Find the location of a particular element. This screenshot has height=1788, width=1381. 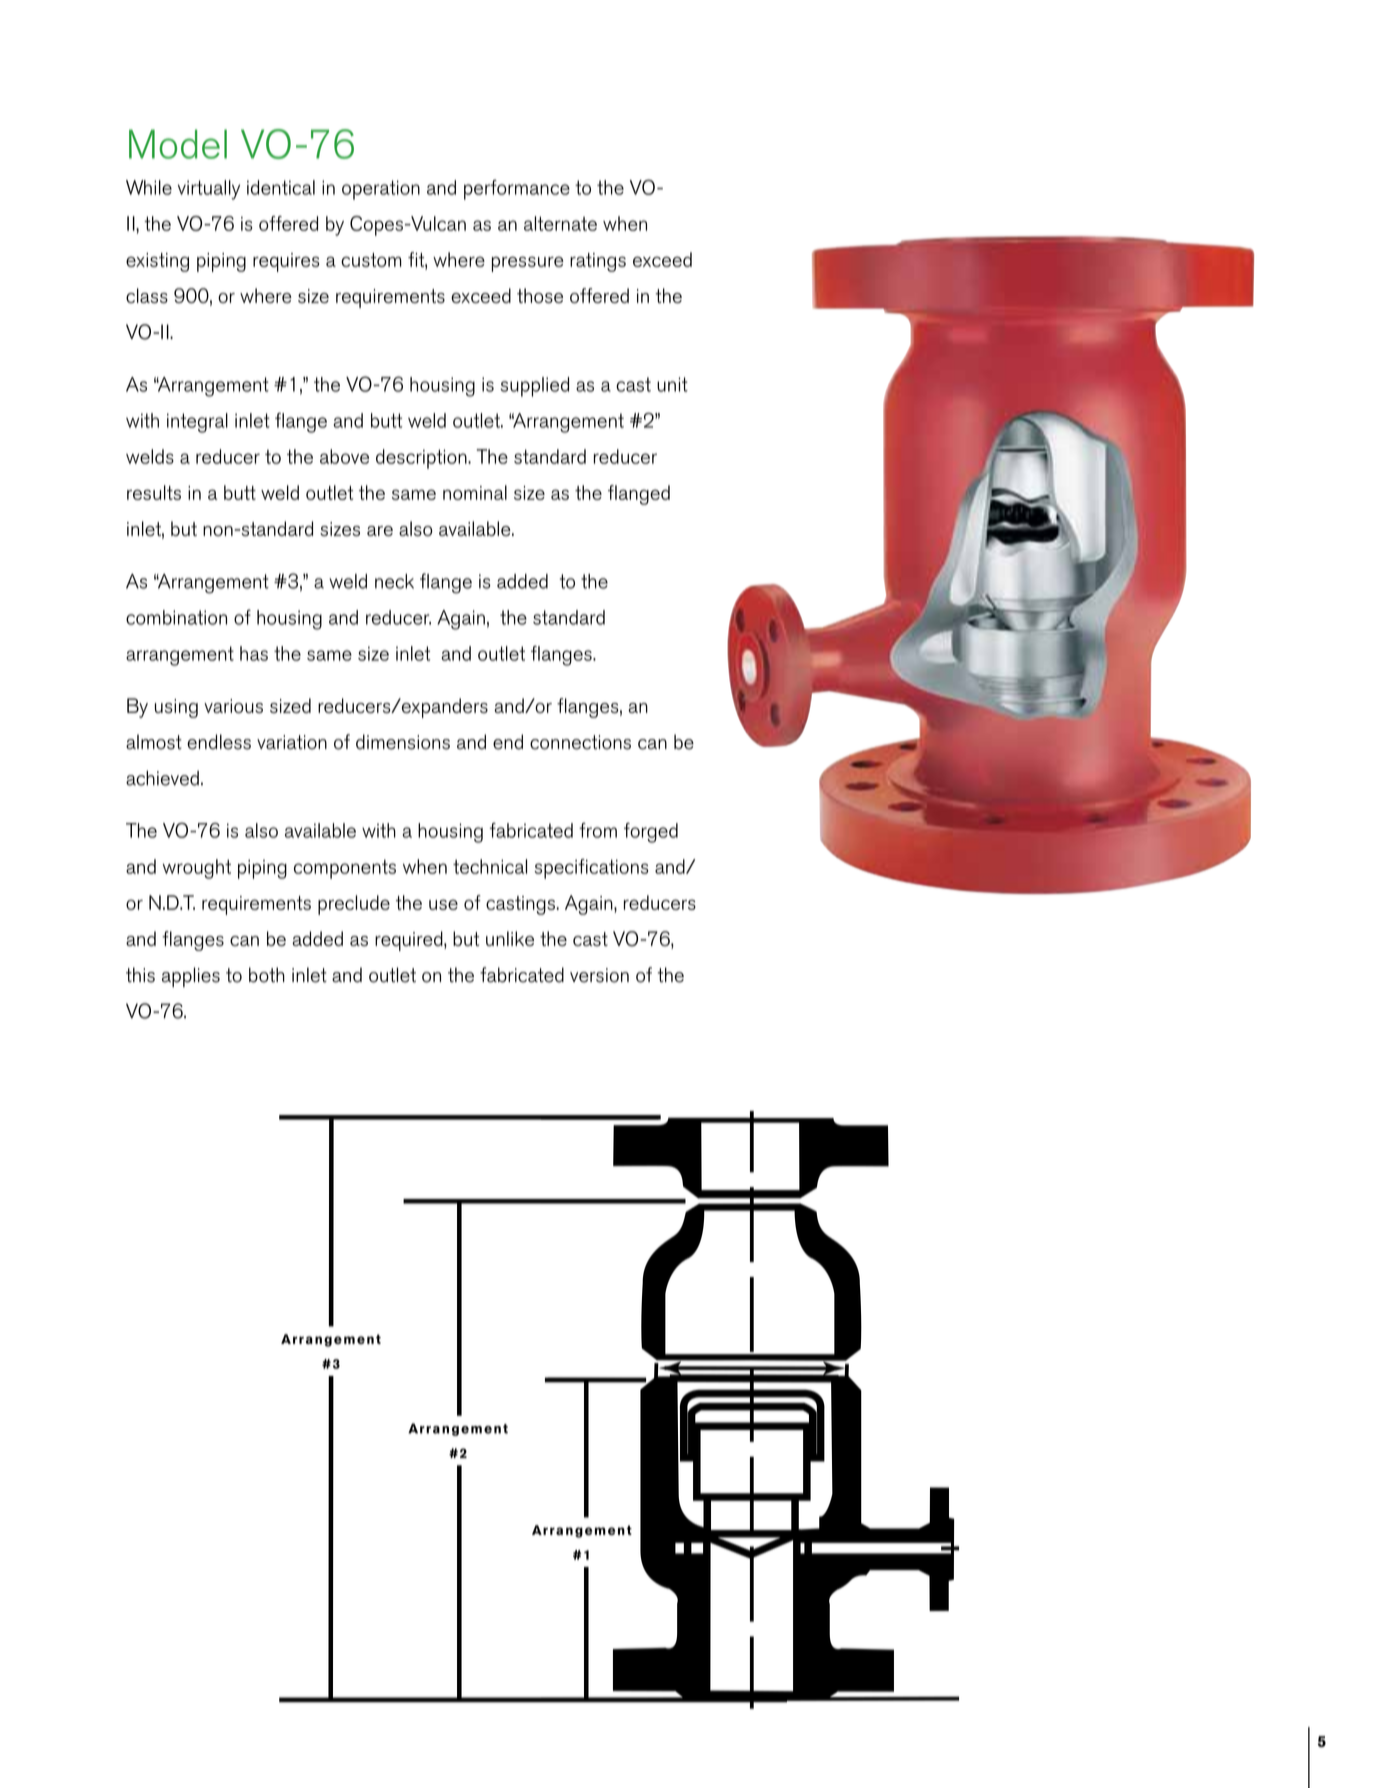

those is located at coordinates (540, 295).
